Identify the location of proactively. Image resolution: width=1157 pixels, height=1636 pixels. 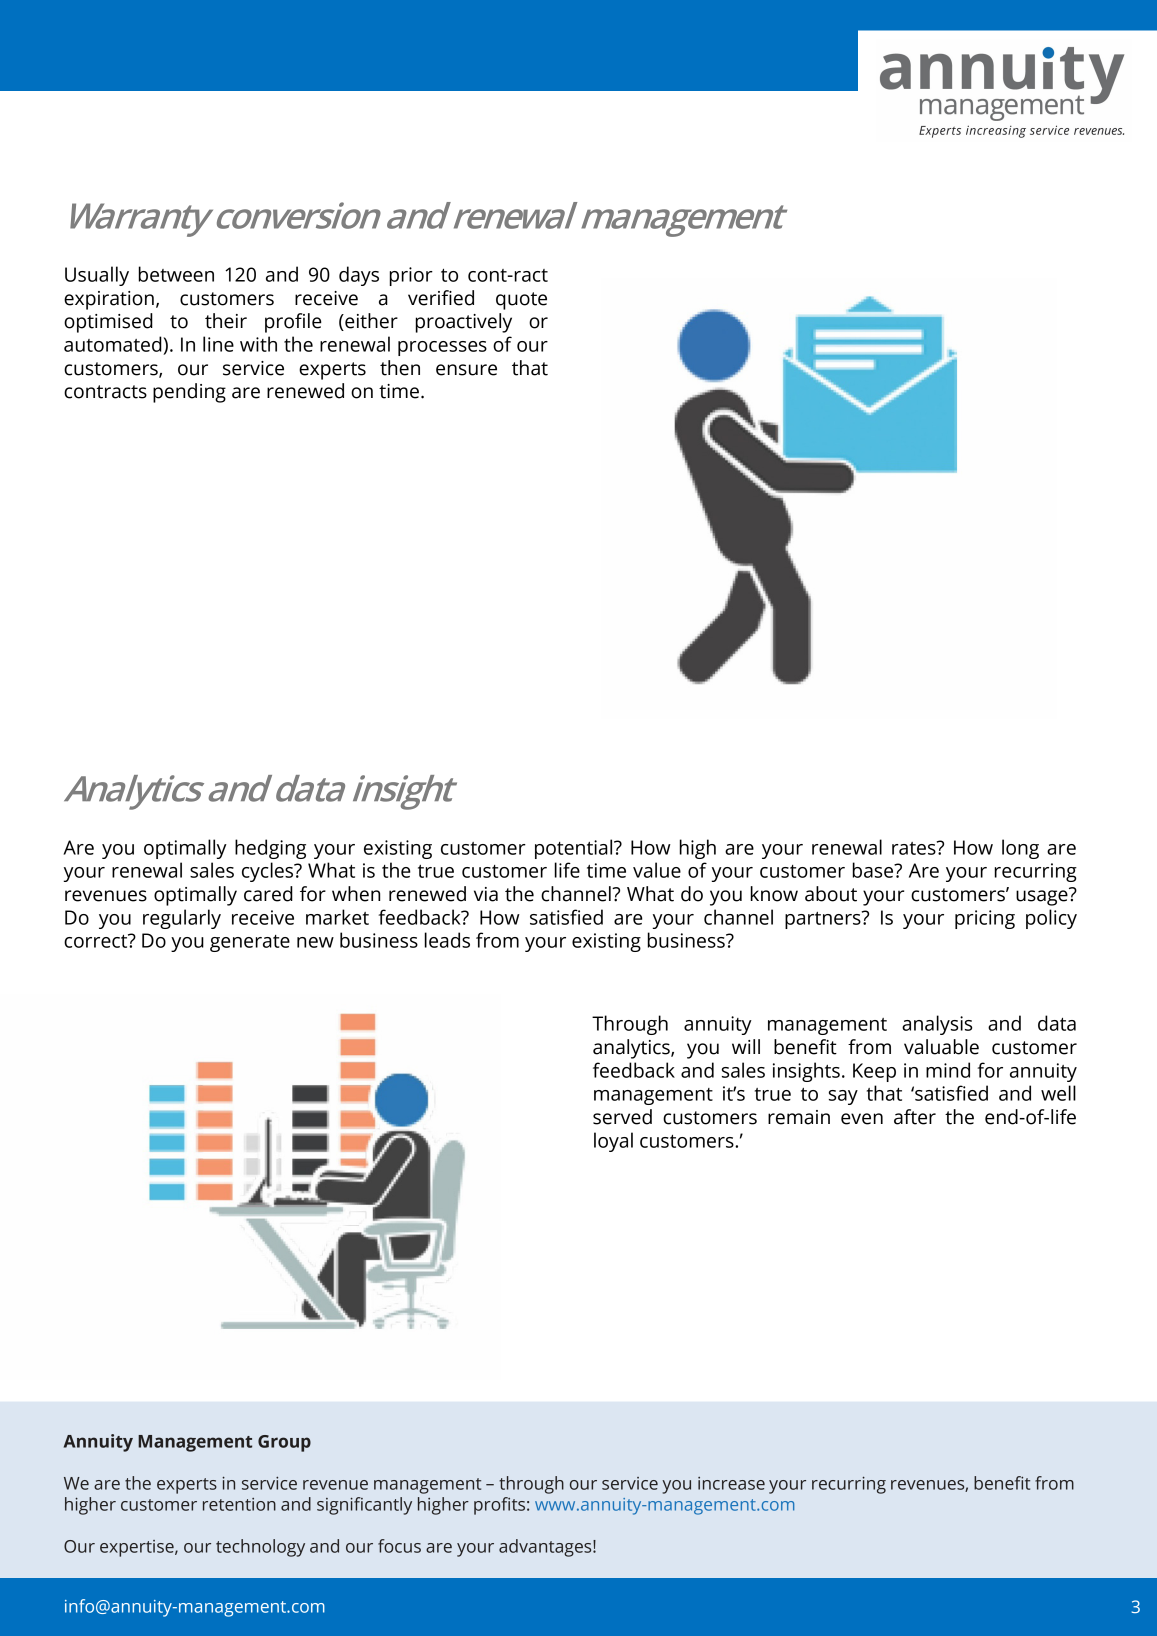
(464, 323).
